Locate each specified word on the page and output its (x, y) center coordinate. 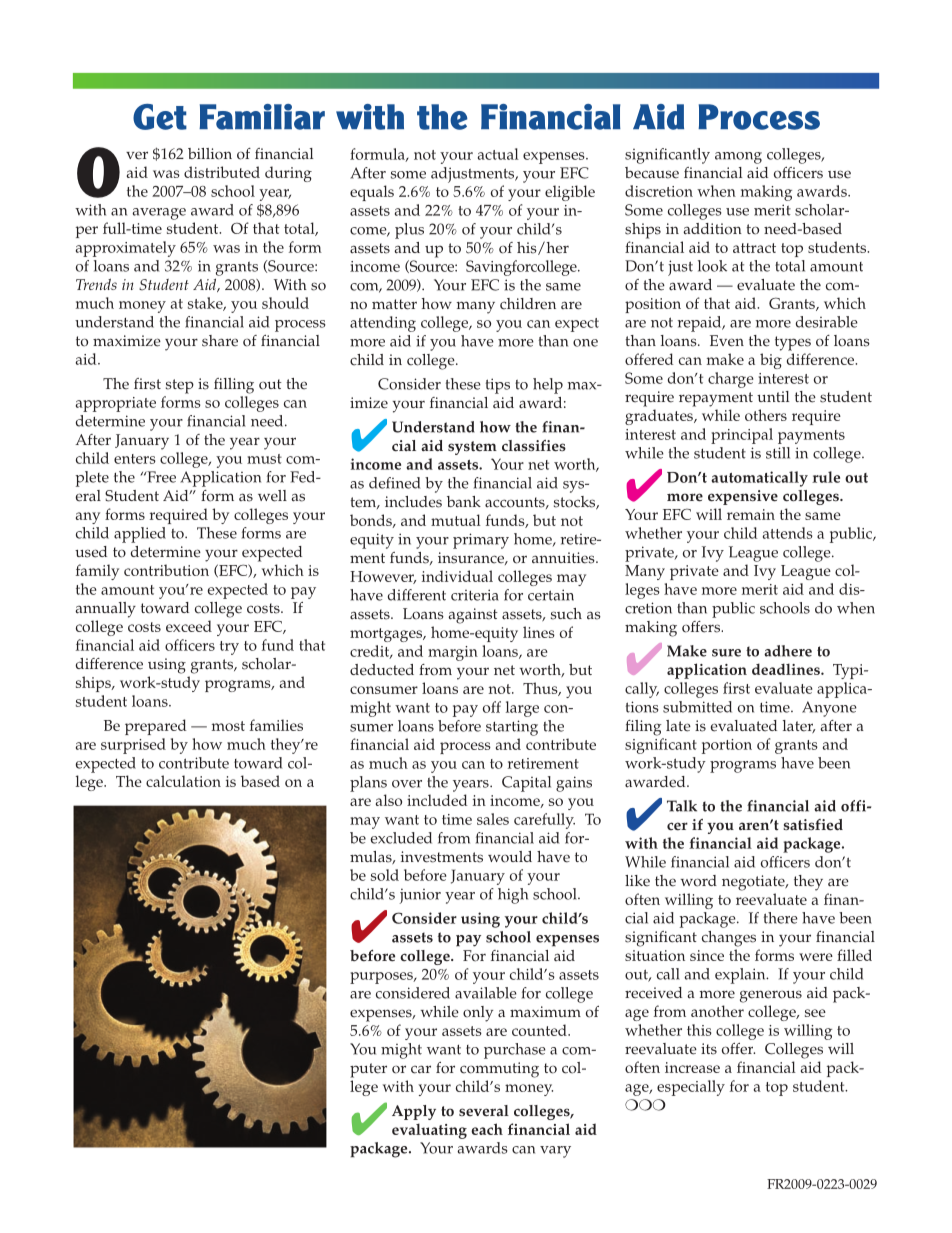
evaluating (429, 1131)
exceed (189, 626)
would (510, 857)
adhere (788, 651)
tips (498, 386)
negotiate (754, 883)
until (773, 396)
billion (210, 154)
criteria (475, 595)
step (180, 386)
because (652, 173)
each (487, 1129)
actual (498, 154)
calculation (183, 781)
